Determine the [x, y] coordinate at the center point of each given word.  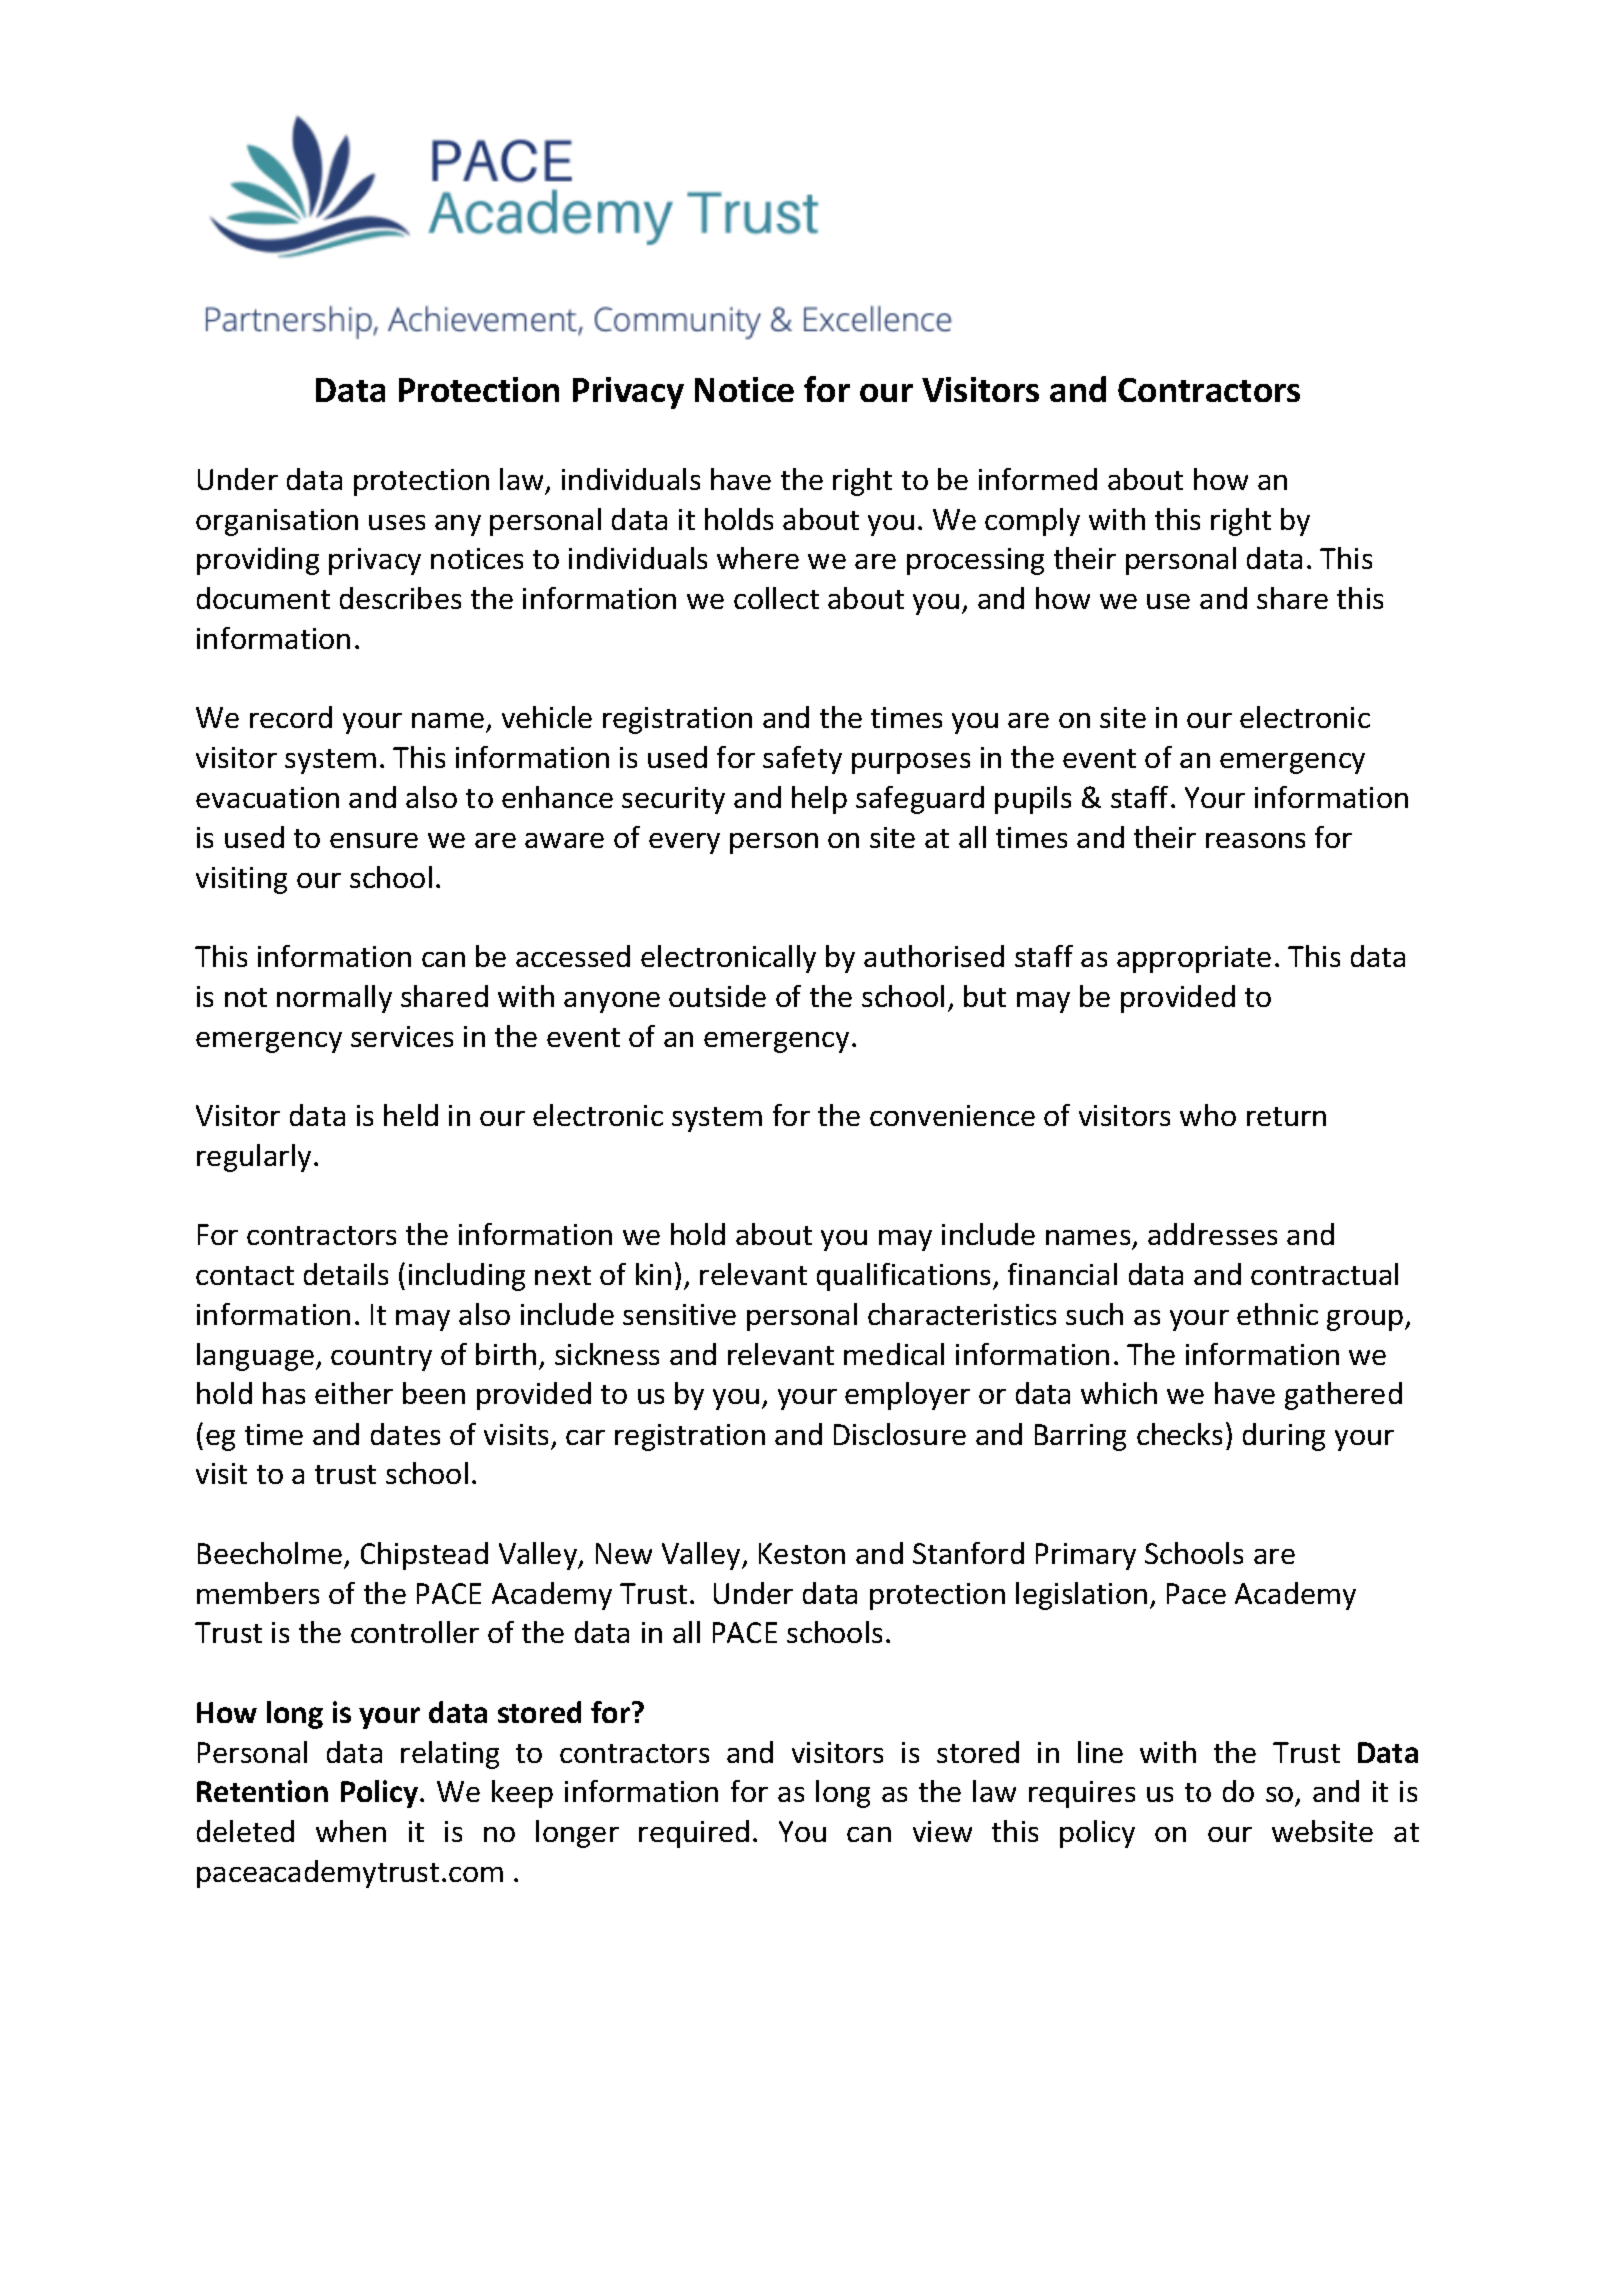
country [381, 1358]
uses [397, 522]
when [351, 1831]
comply [1032, 522]
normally [334, 999]
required [694, 1834]
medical [894, 1354]
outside [717, 996]
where [758, 558]
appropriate [1194, 959]
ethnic [1277, 1314]
